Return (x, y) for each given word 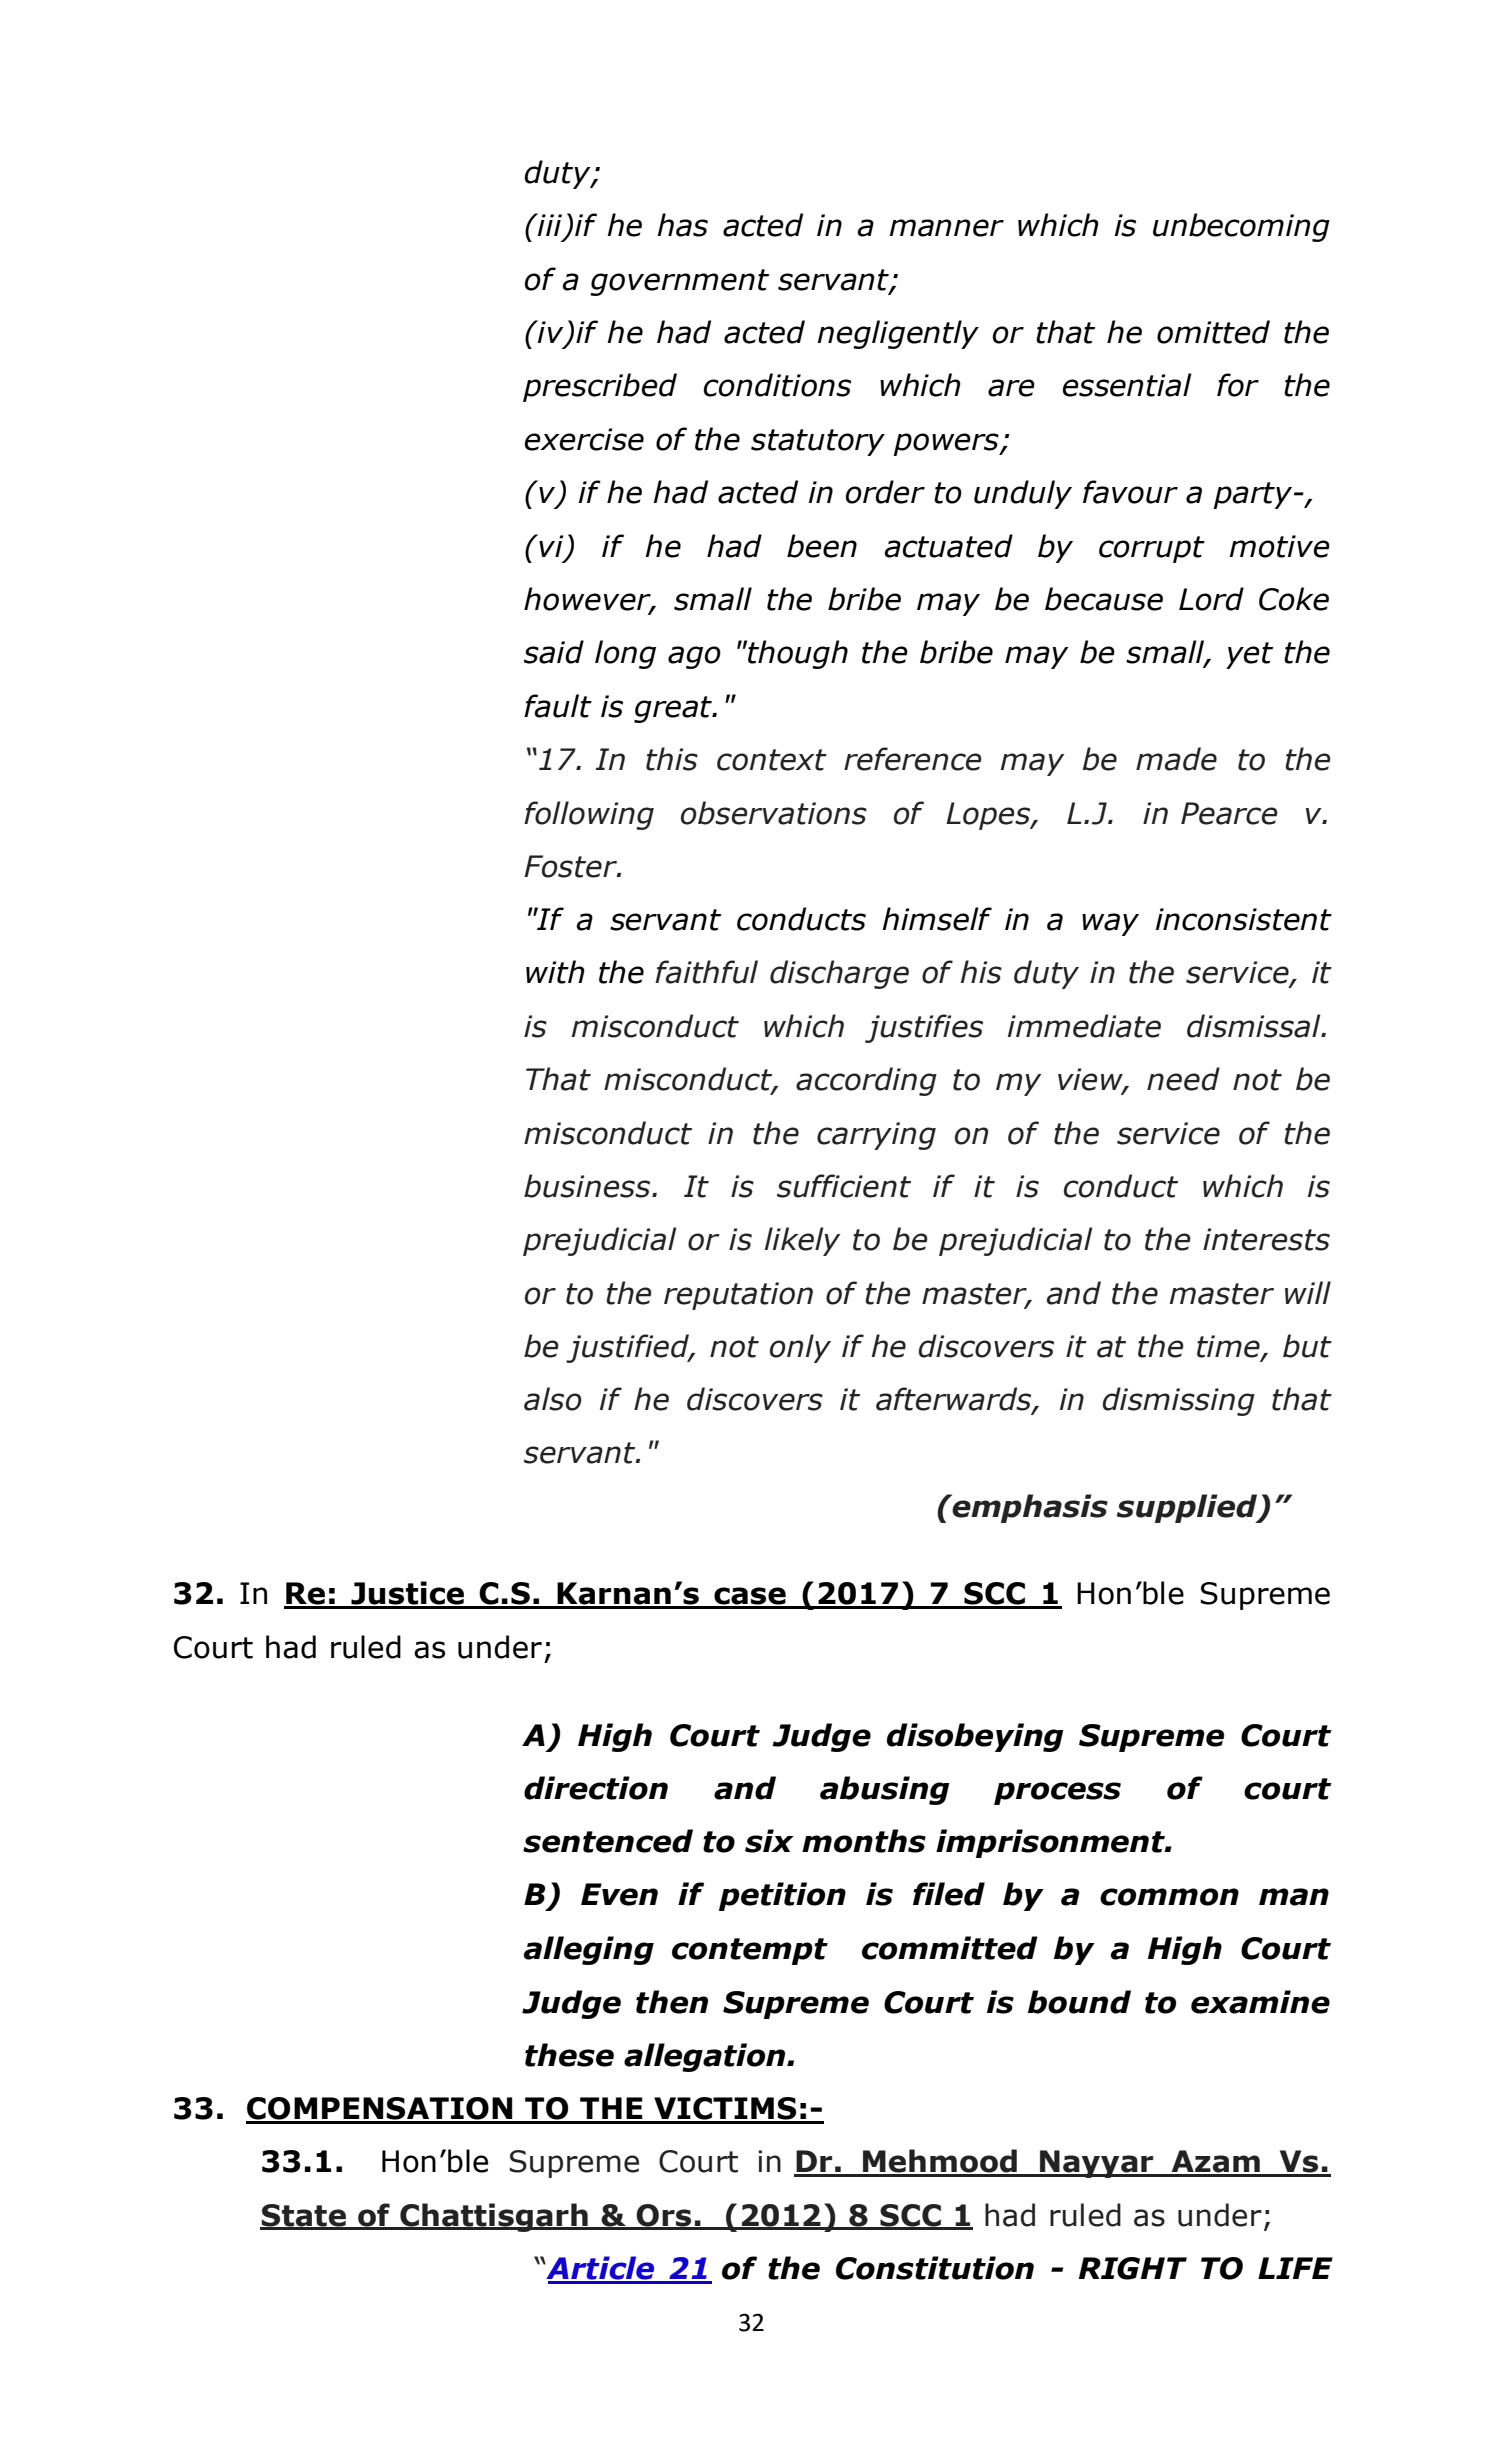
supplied (1188, 1508)
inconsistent (1244, 919)
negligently (898, 334)
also (553, 1399)
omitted (1213, 332)
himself (937, 919)
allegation (706, 2057)
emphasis (1029, 1508)
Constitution (935, 2268)
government (679, 282)
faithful (706, 972)
